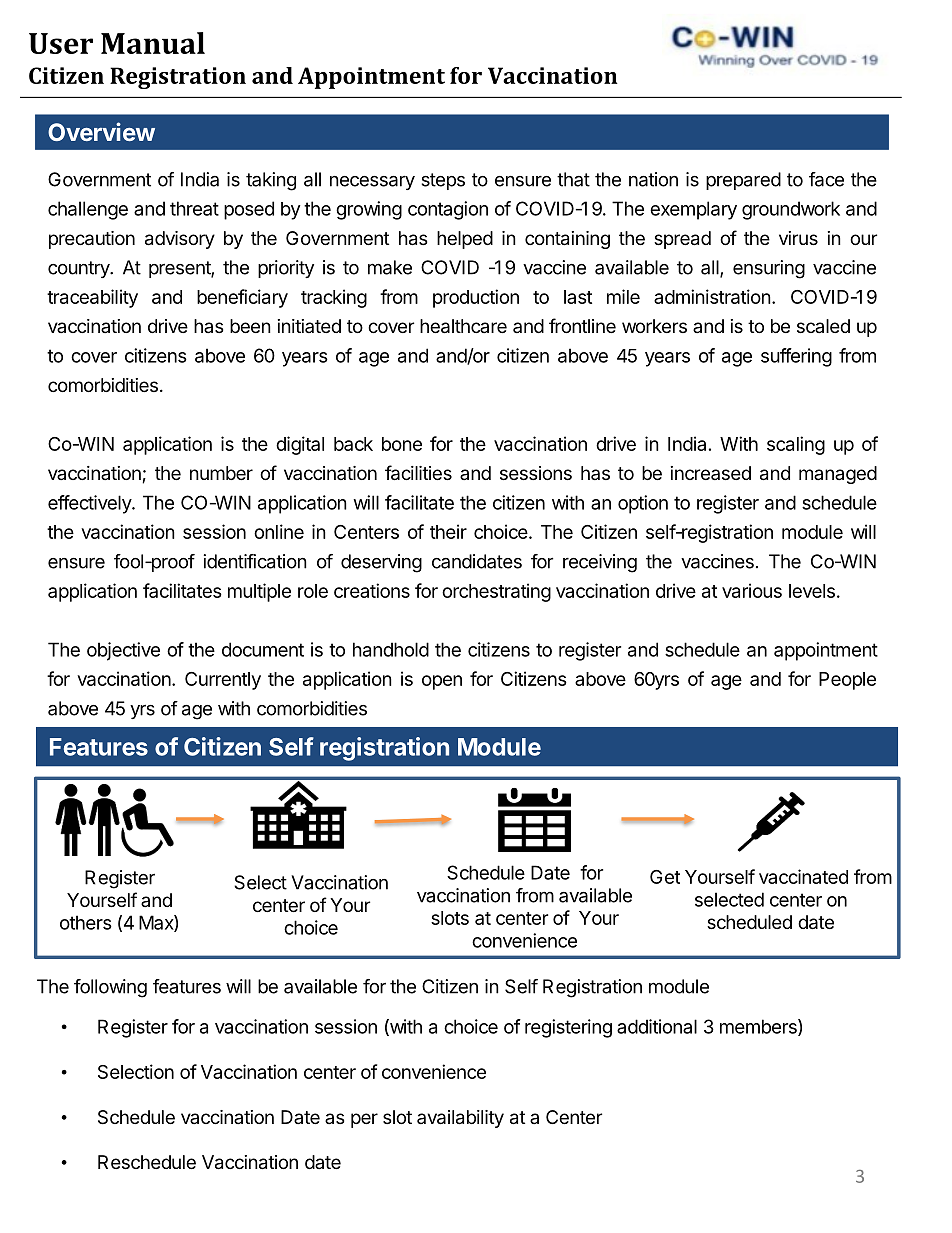 The image size is (952, 1233). I want to click on following, so click(110, 988).
